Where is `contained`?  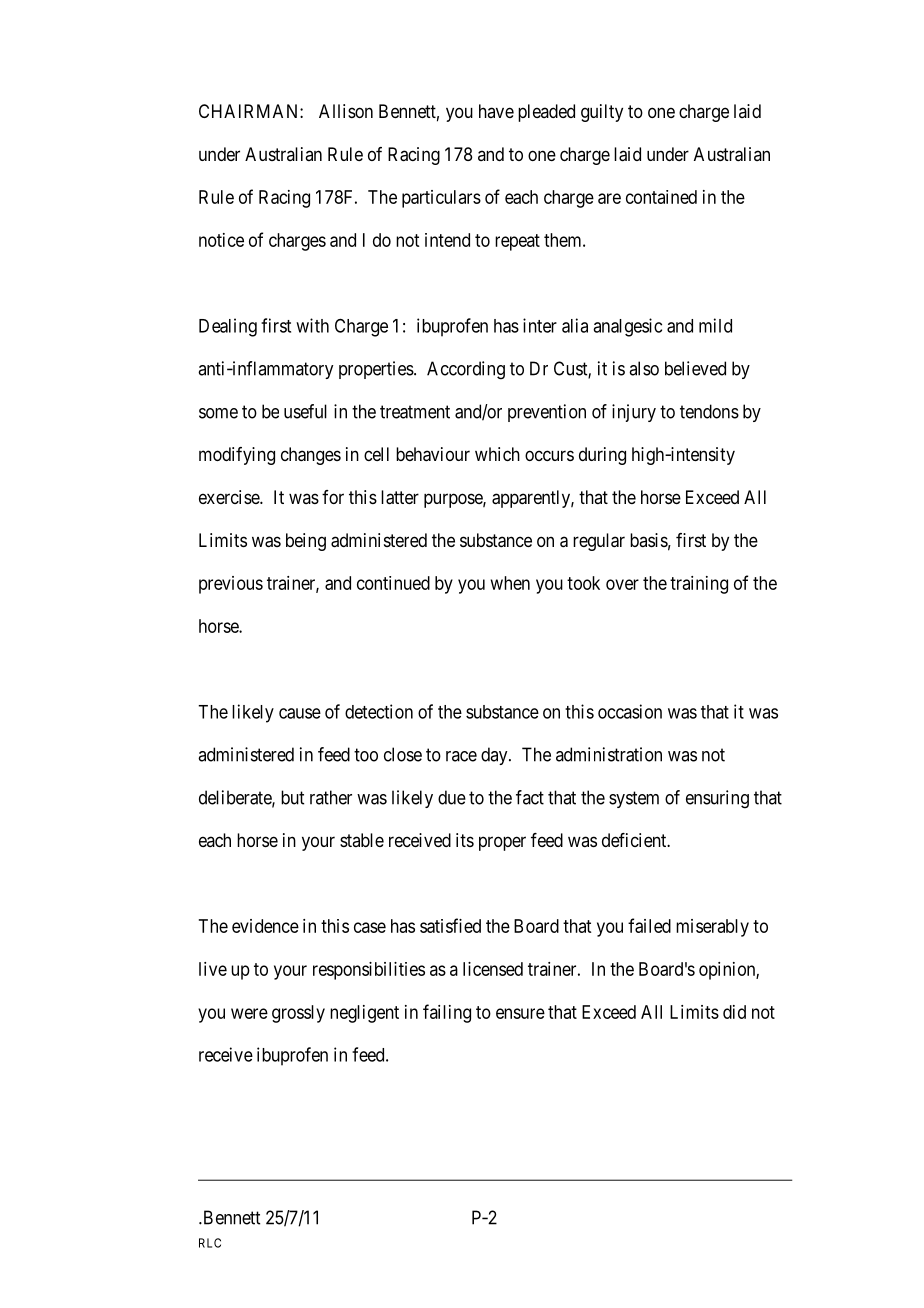 contained is located at coordinates (661, 197).
